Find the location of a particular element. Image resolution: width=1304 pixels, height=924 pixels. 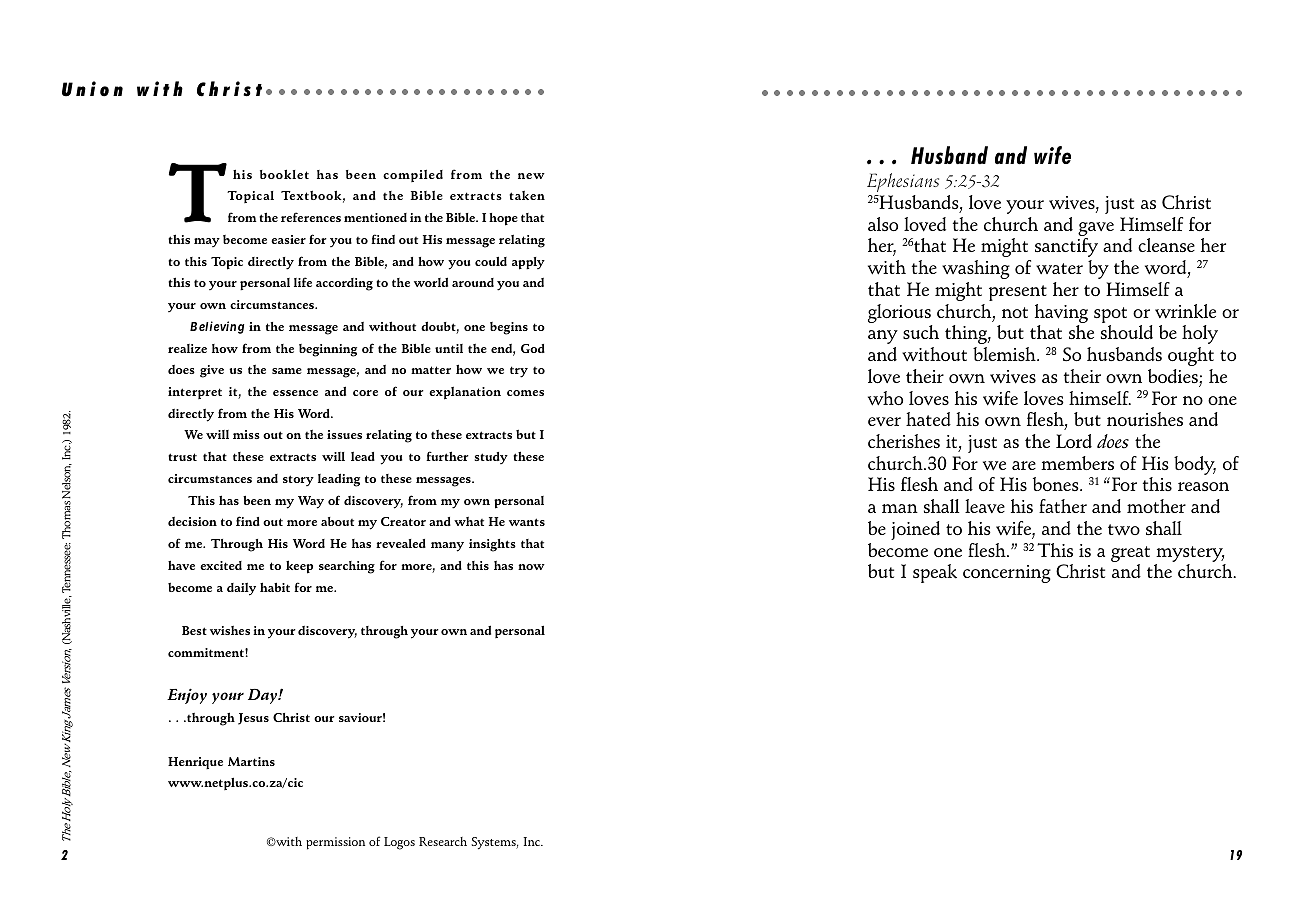

Ephesians is located at coordinates (903, 182).
